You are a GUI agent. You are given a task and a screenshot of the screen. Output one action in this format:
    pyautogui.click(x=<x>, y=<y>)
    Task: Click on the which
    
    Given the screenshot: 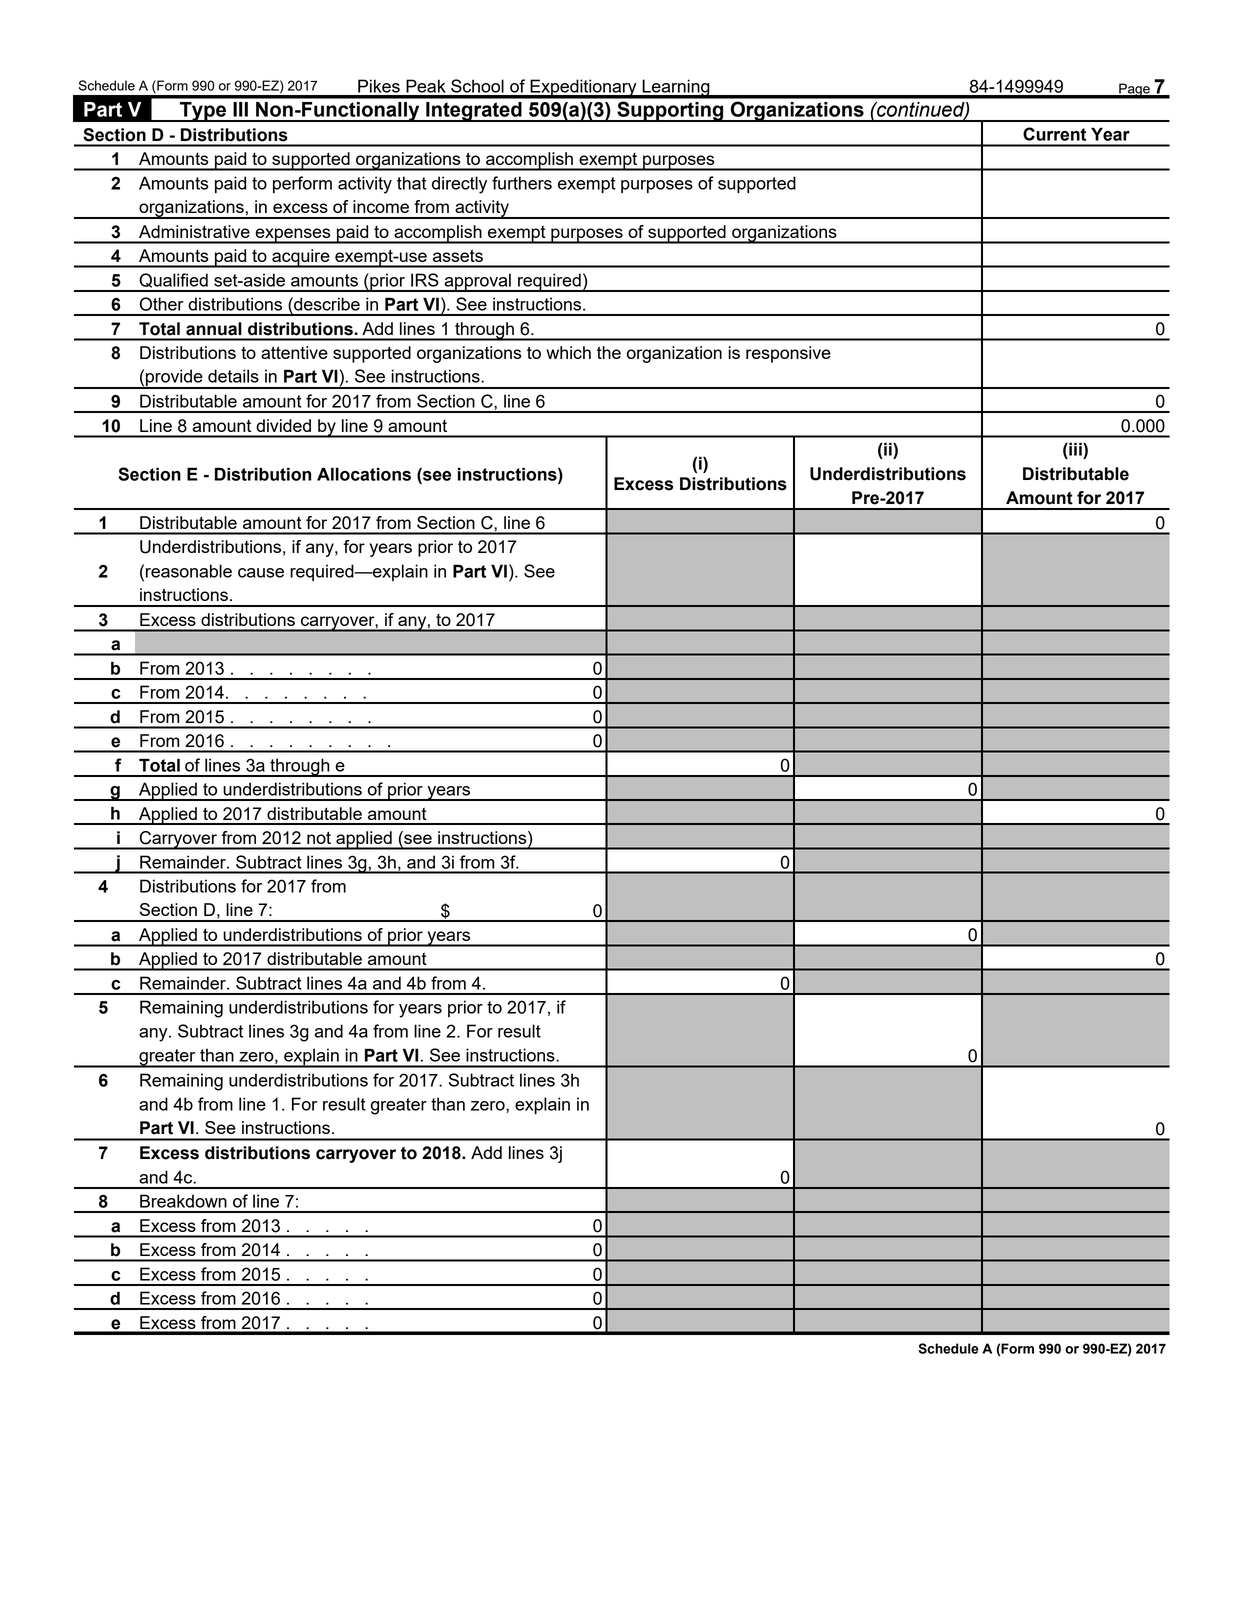 What is the action you would take?
    pyautogui.click(x=568, y=352)
